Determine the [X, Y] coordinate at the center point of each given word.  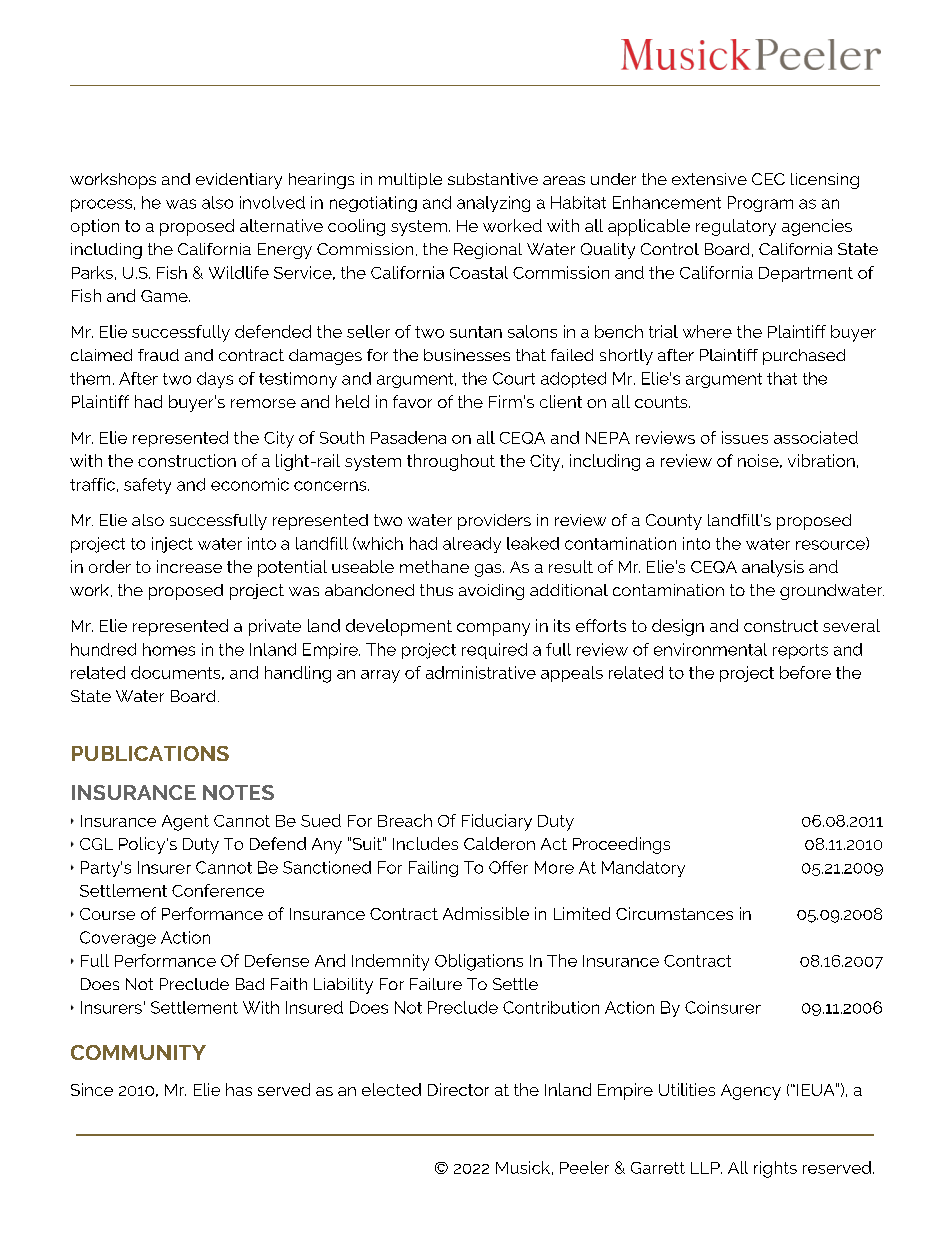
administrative [481, 672]
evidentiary [239, 181]
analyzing [493, 204]
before [805, 672]
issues [745, 437]
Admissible [486, 913]
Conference [218, 890]
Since [92, 1089]
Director [458, 1089]
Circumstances [674, 913]
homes [169, 649]
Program [760, 204]
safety [147, 486]
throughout [451, 462]
